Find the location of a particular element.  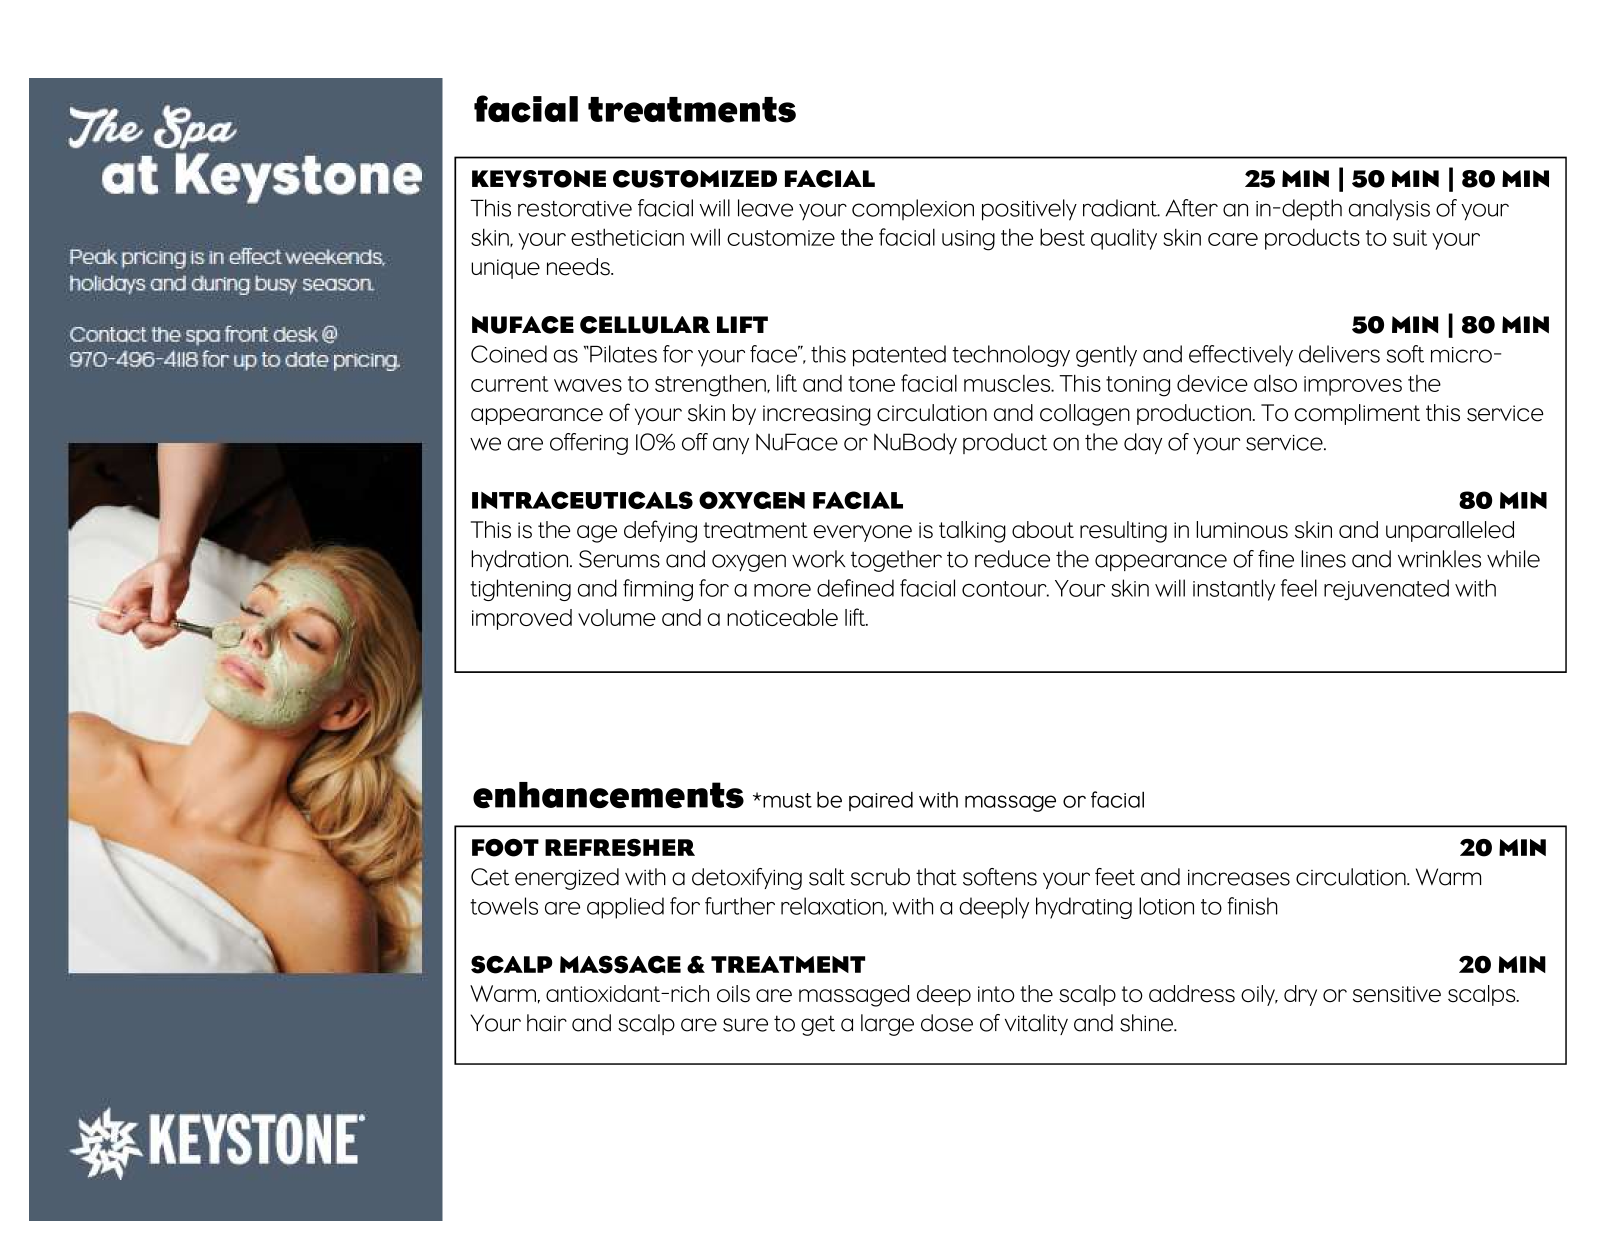

esthetician is located at coordinates (627, 237).
